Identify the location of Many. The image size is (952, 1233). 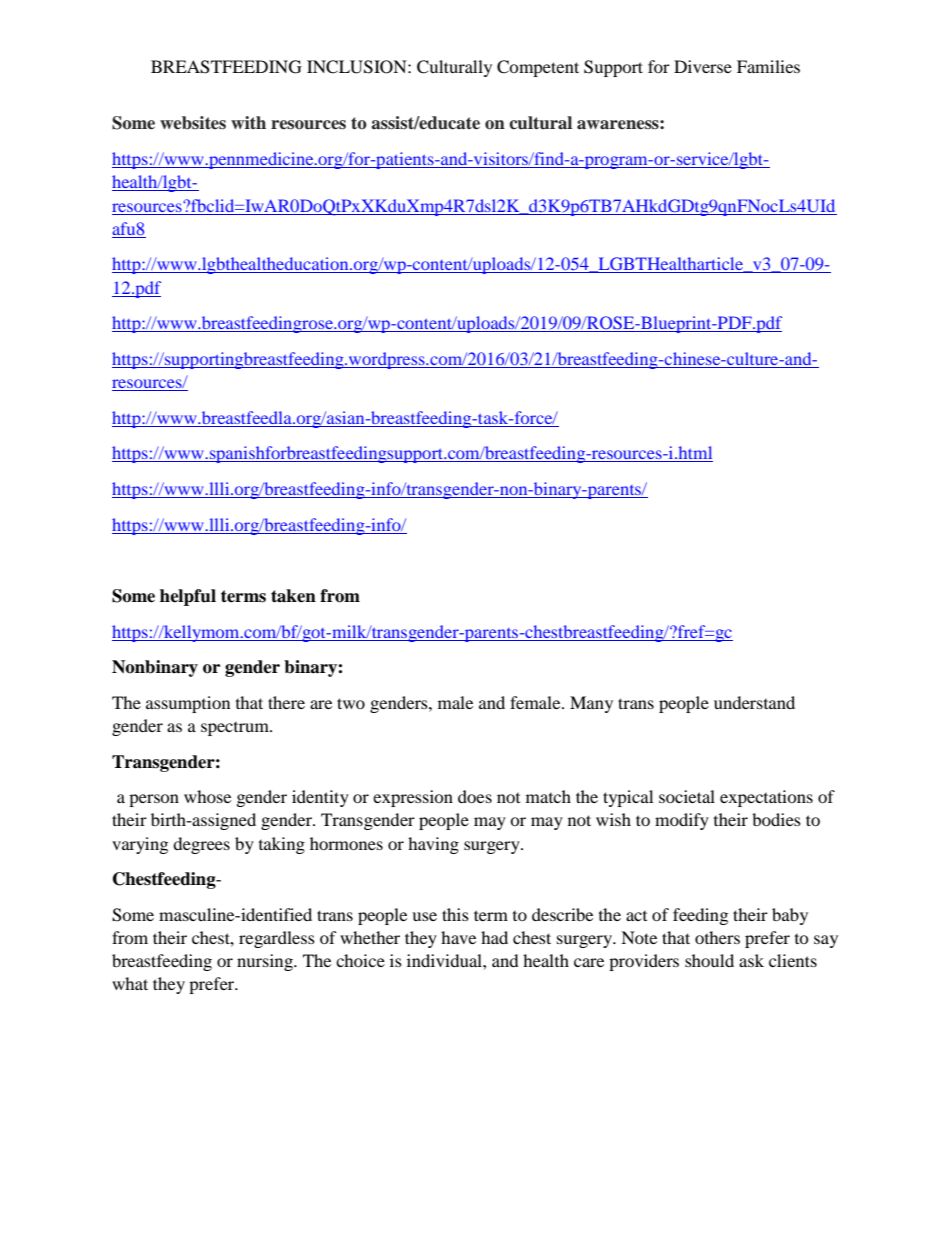
(591, 704).
